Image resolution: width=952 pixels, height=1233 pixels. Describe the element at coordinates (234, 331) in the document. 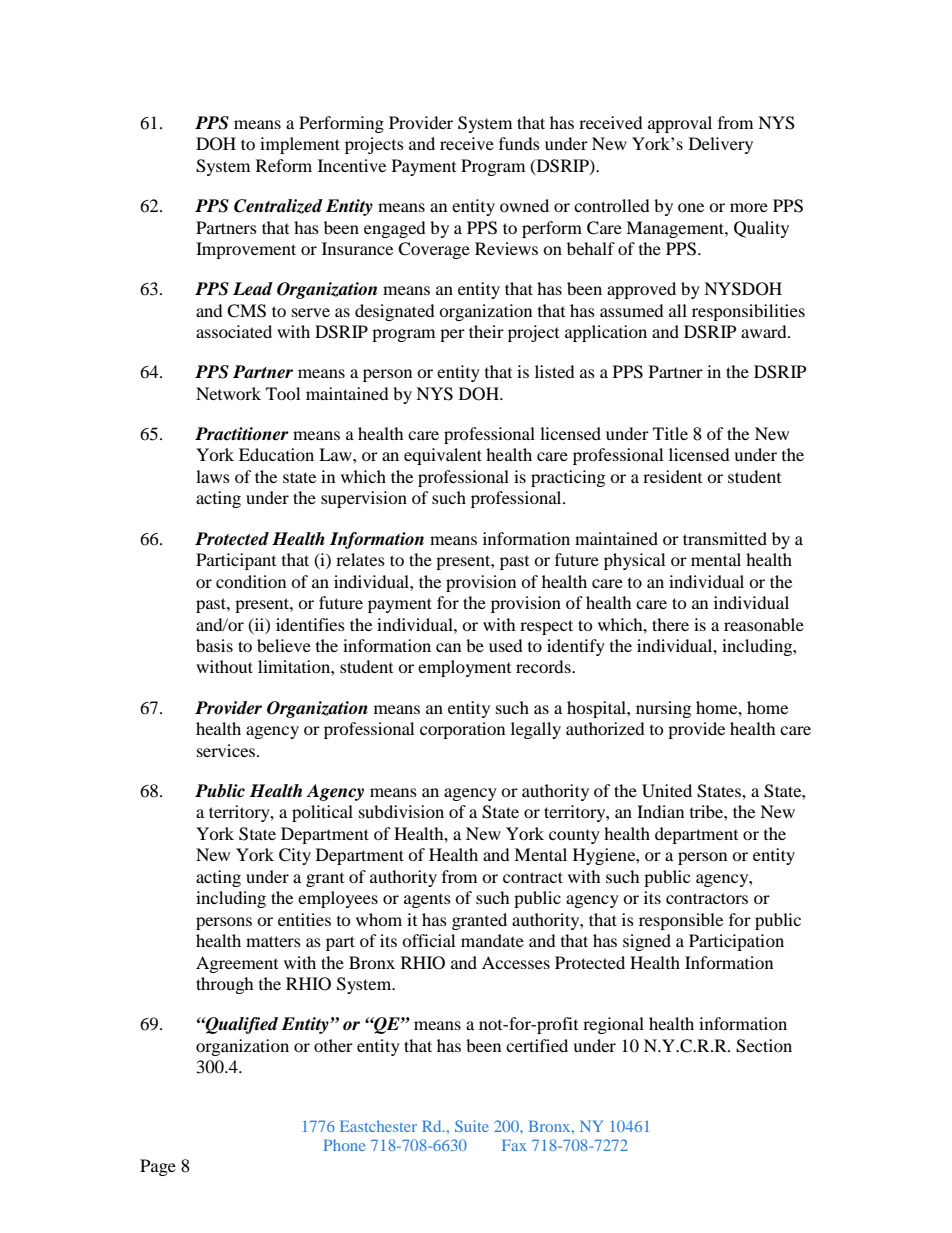

I see `associated` at that location.
